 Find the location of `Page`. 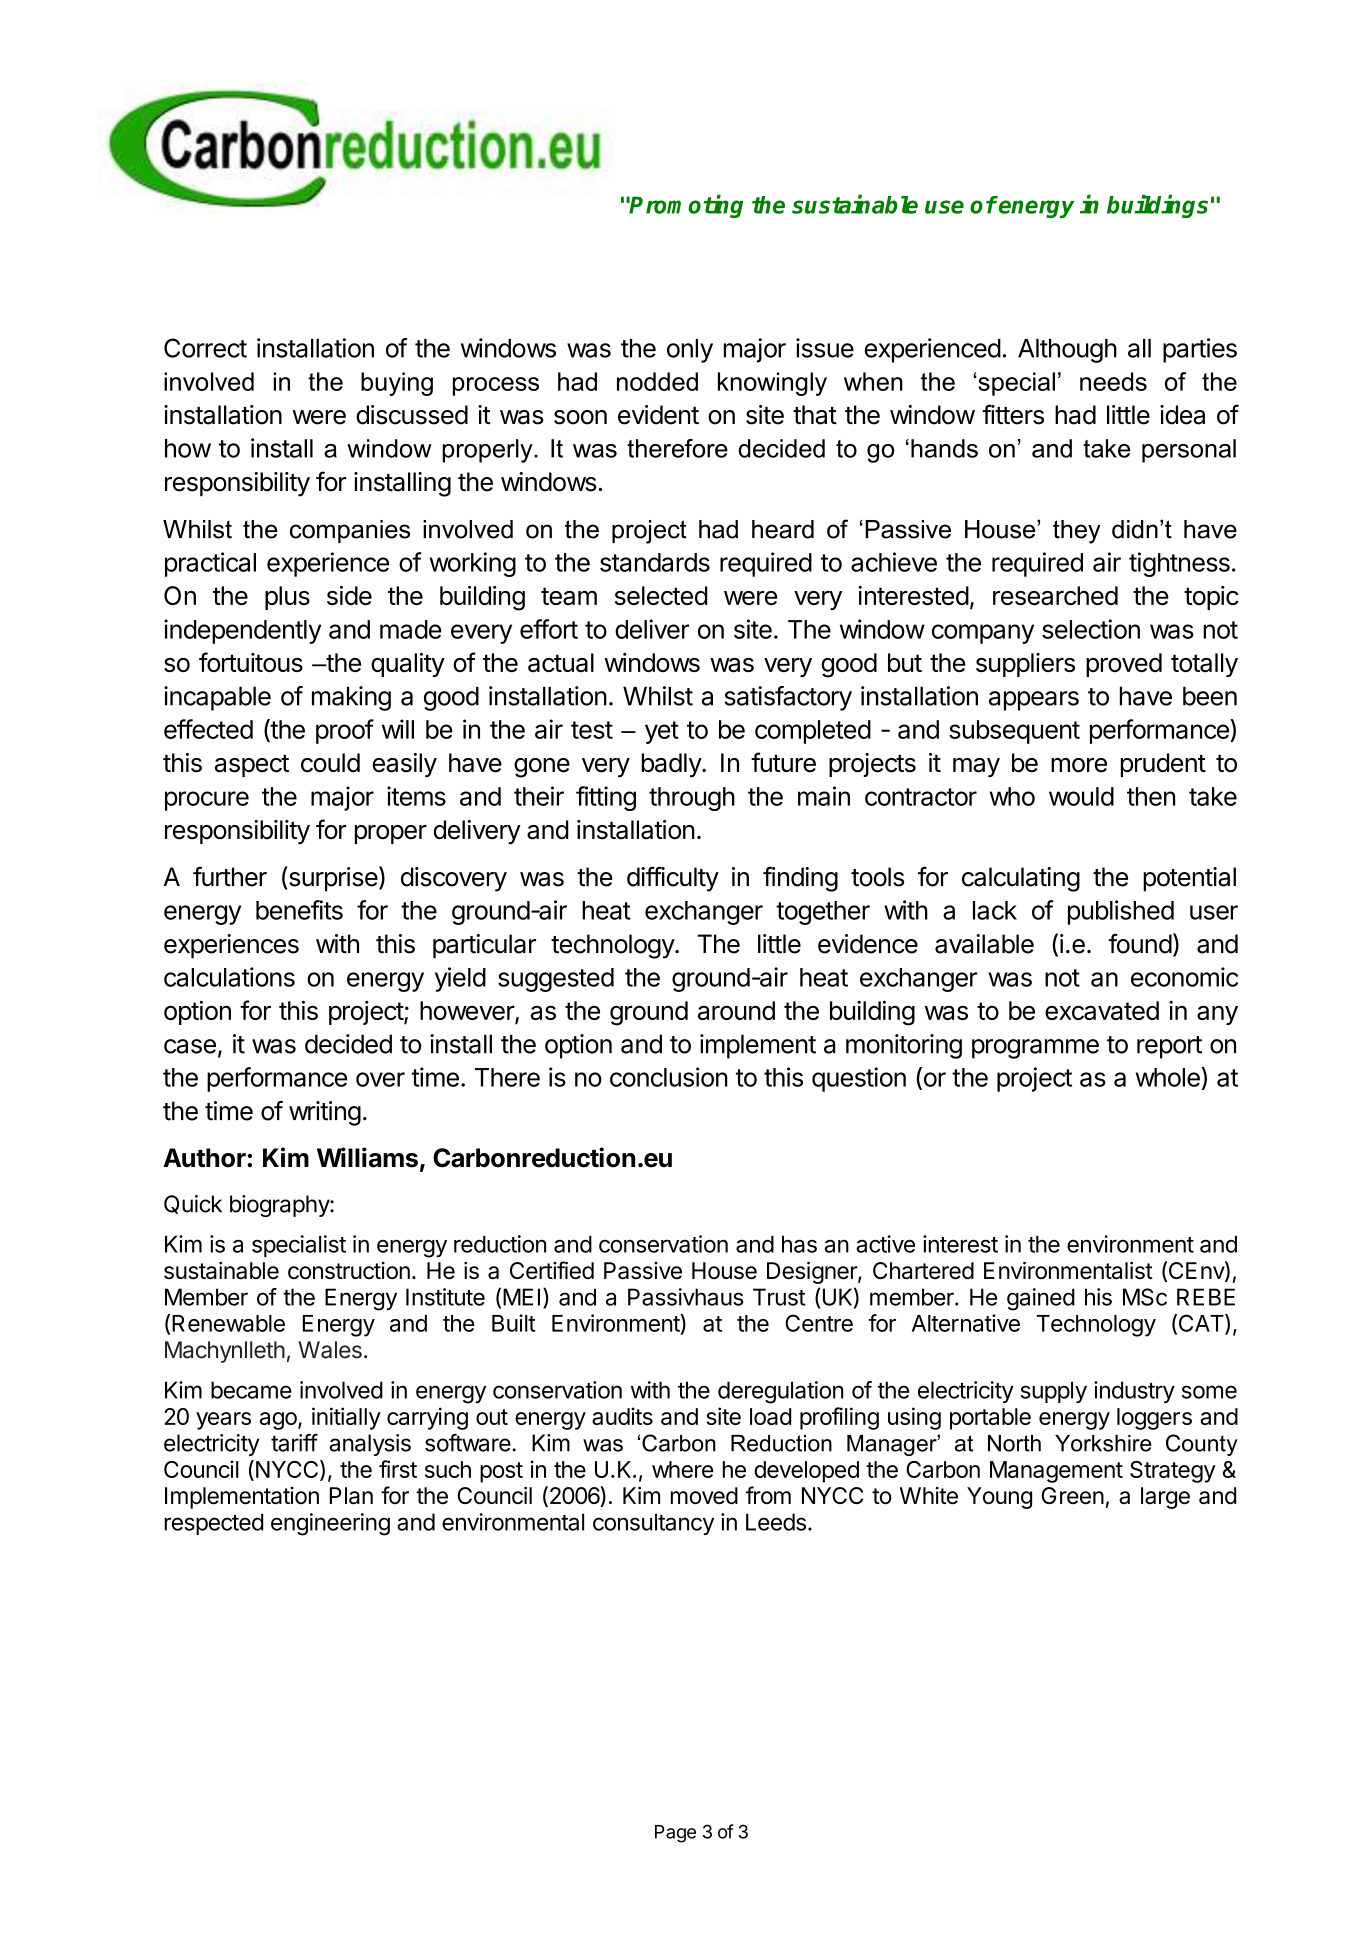

Page is located at coordinates (675, 1834).
